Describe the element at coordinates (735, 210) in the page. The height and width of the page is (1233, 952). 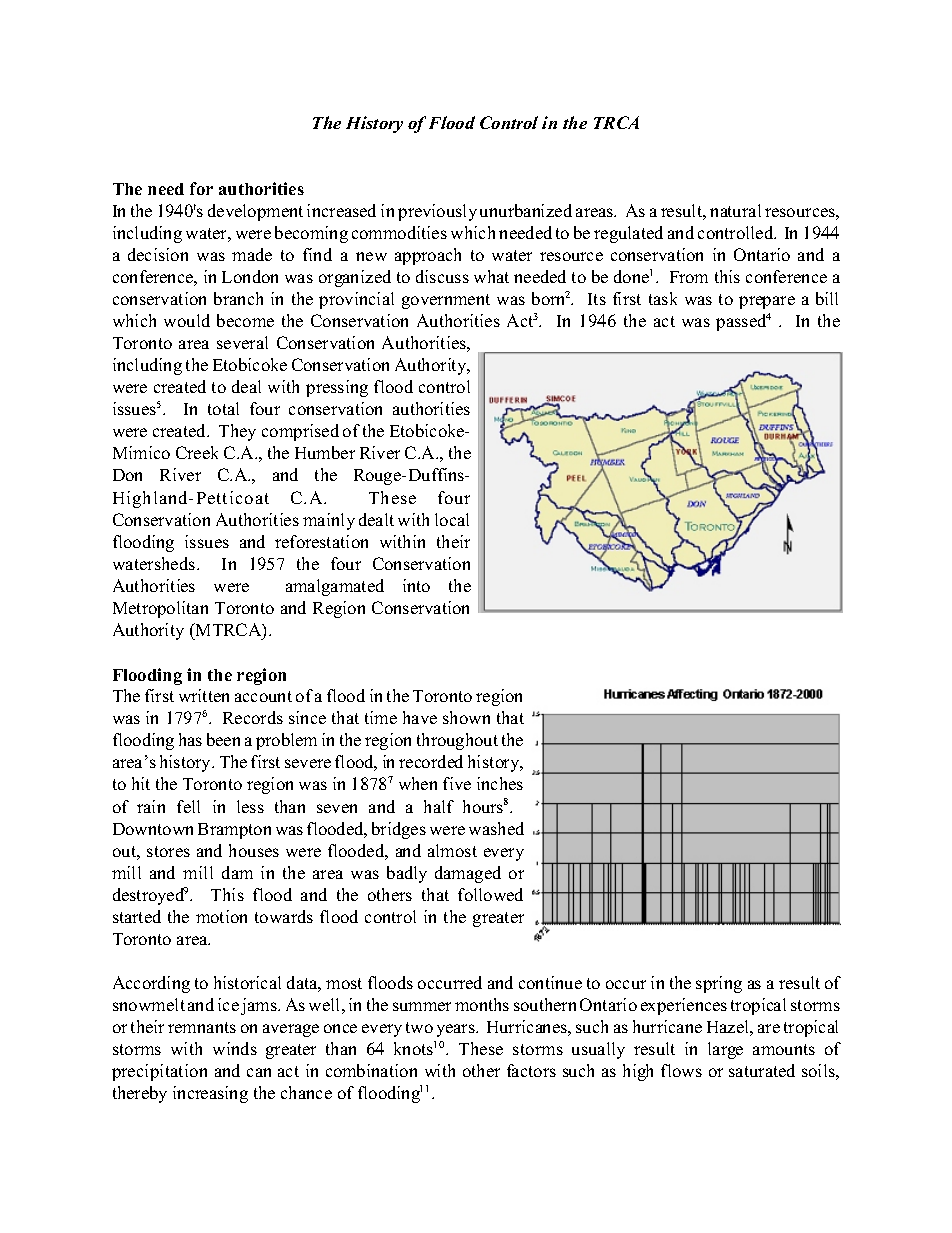
I see `natural` at that location.
